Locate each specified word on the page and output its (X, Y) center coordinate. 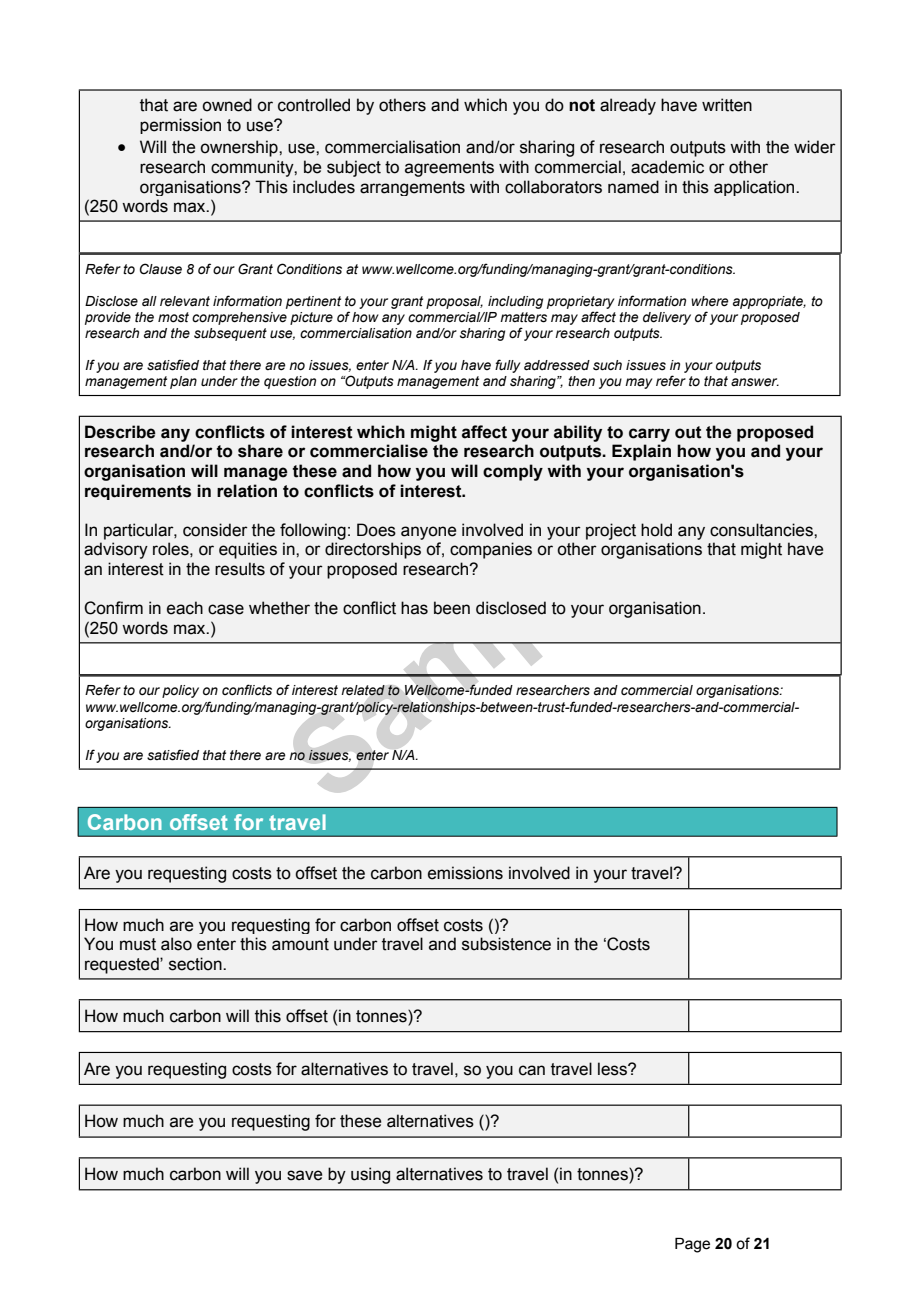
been (452, 608)
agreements (449, 169)
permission (180, 126)
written (727, 105)
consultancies (762, 530)
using (370, 1175)
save (304, 1175)
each (185, 608)
